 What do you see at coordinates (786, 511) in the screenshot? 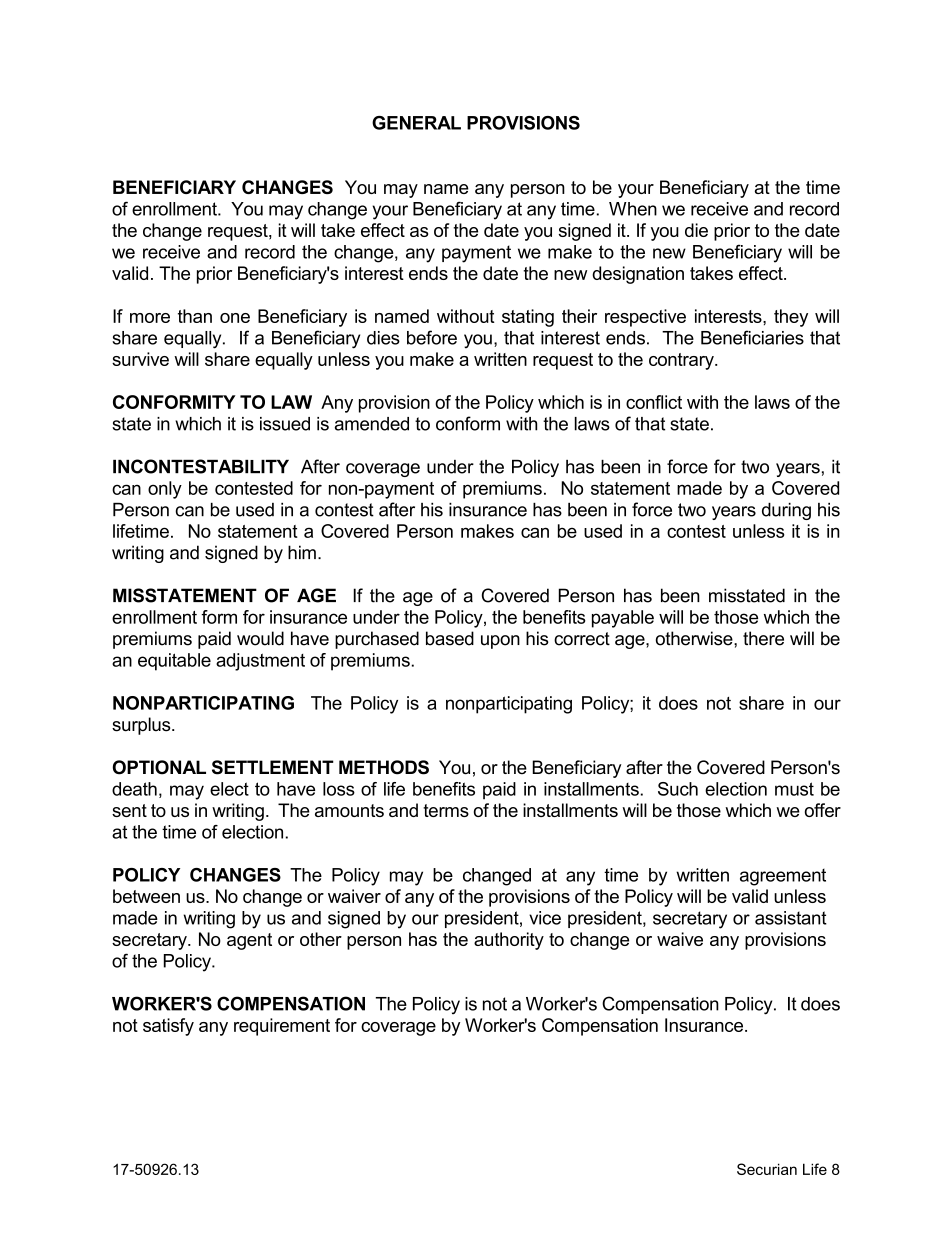
I see `during` at bounding box center [786, 511].
